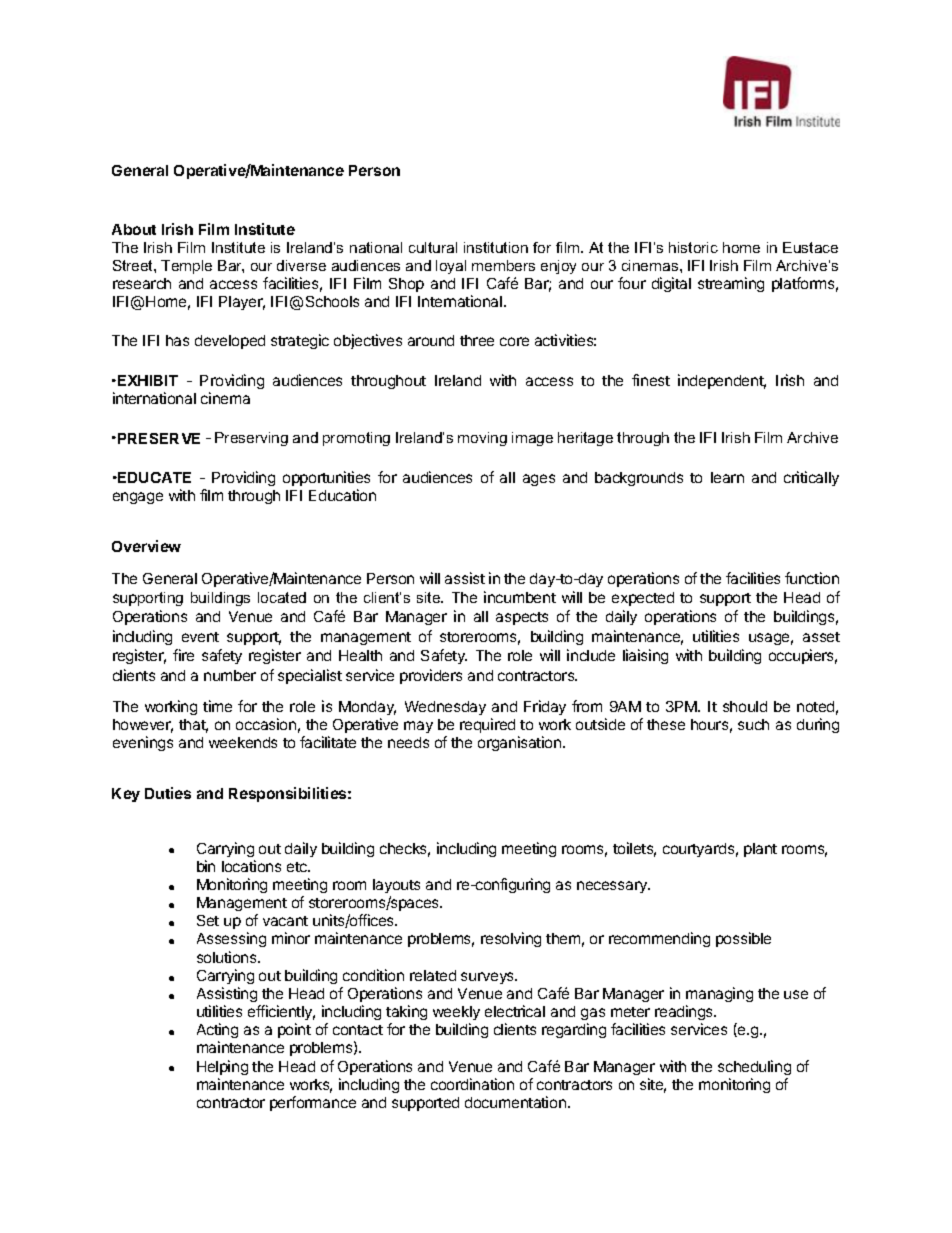 The image size is (952, 1233). I want to click on institution, so click(496, 247).
